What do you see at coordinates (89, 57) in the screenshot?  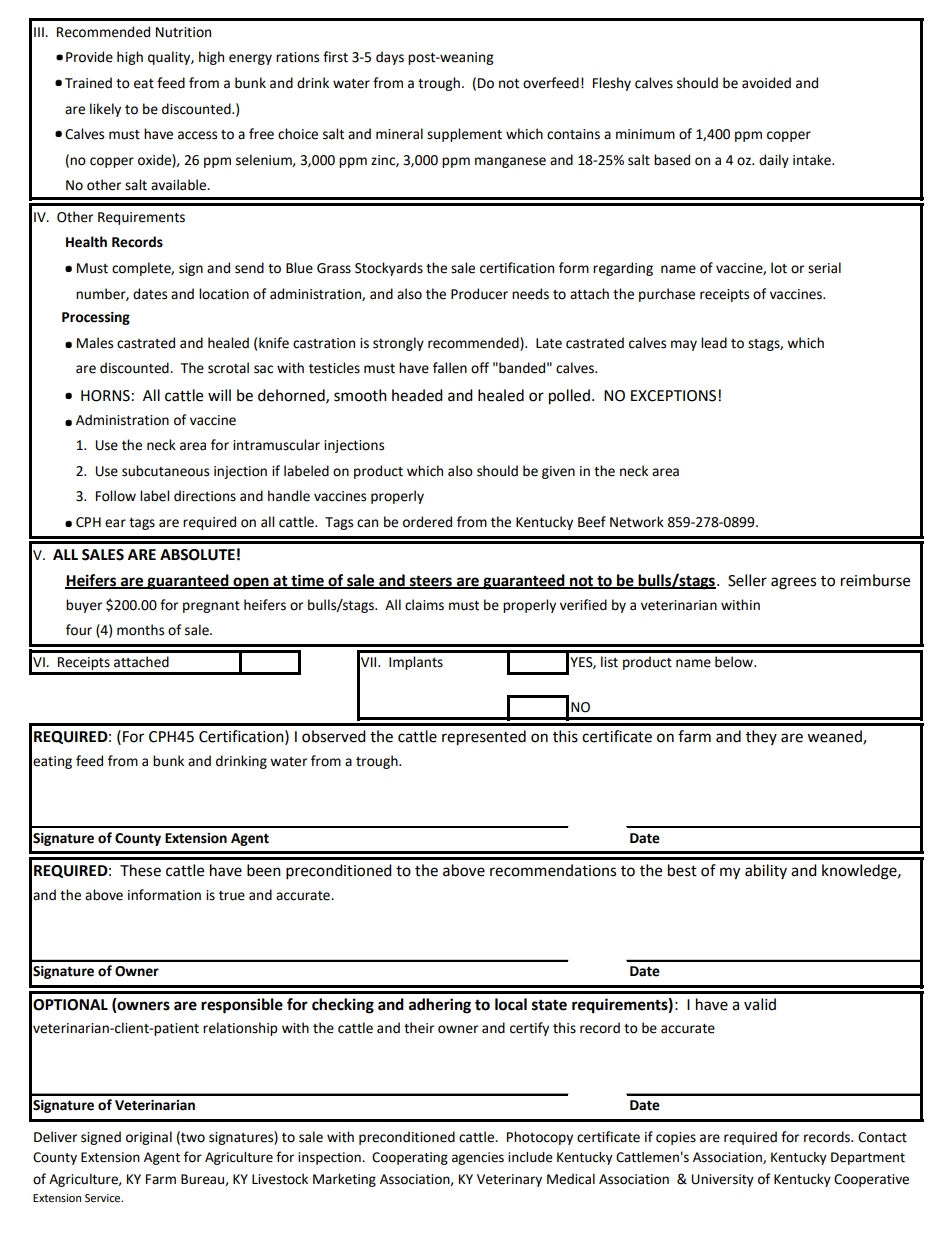 I see `Provide` at bounding box center [89, 57].
